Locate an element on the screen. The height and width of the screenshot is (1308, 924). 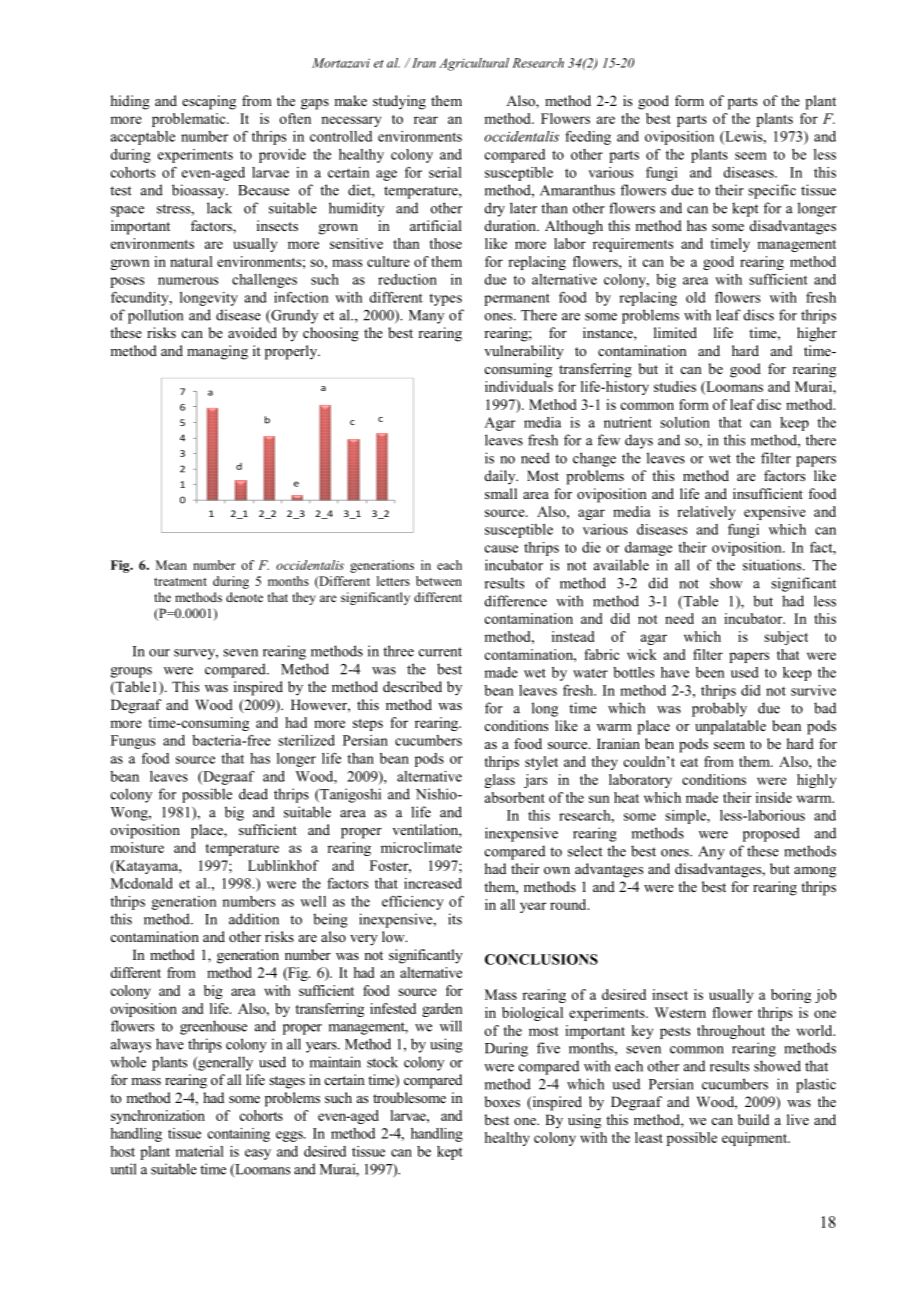
subject is located at coordinates (786, 638).
